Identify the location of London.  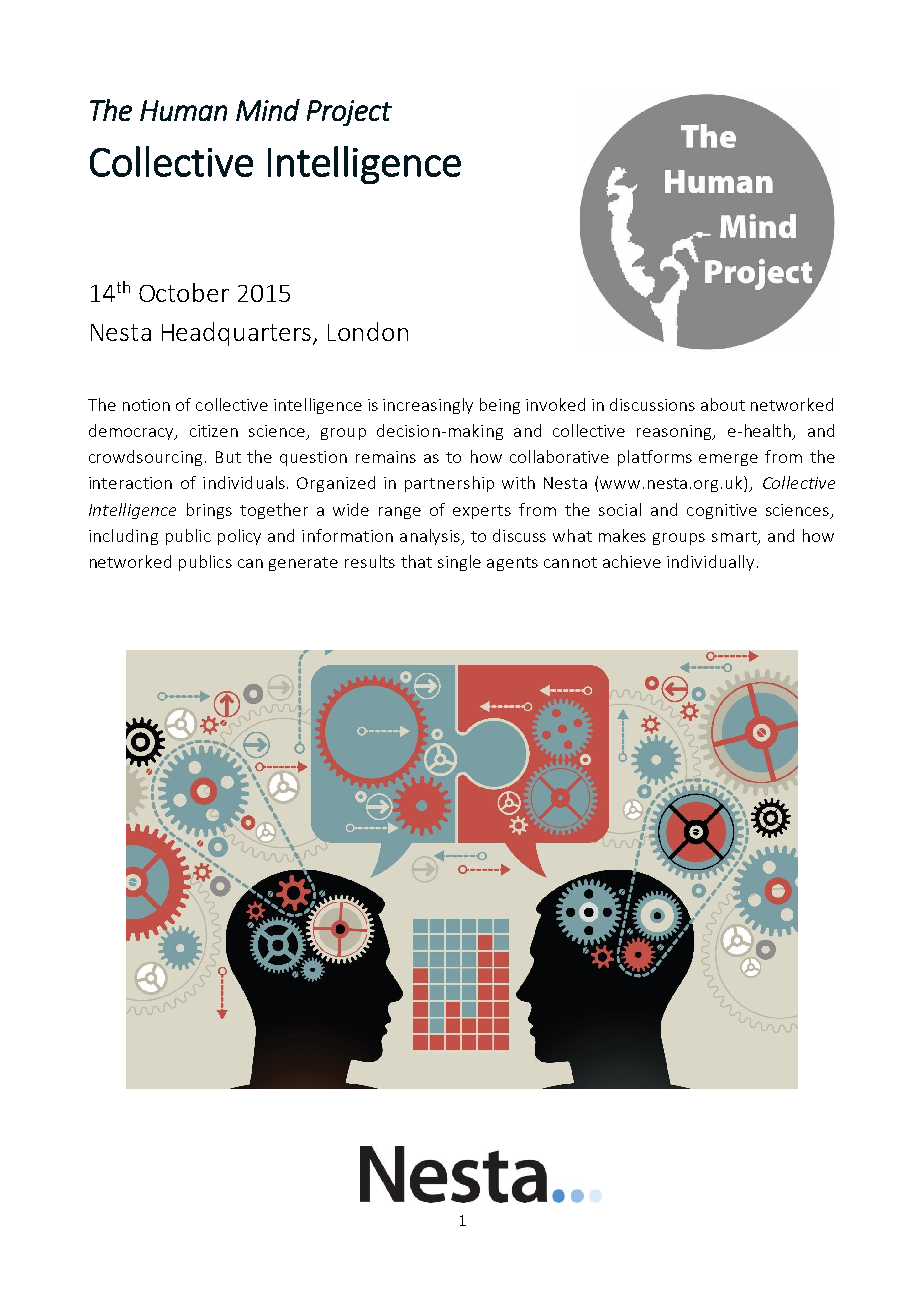
(368, 331).
